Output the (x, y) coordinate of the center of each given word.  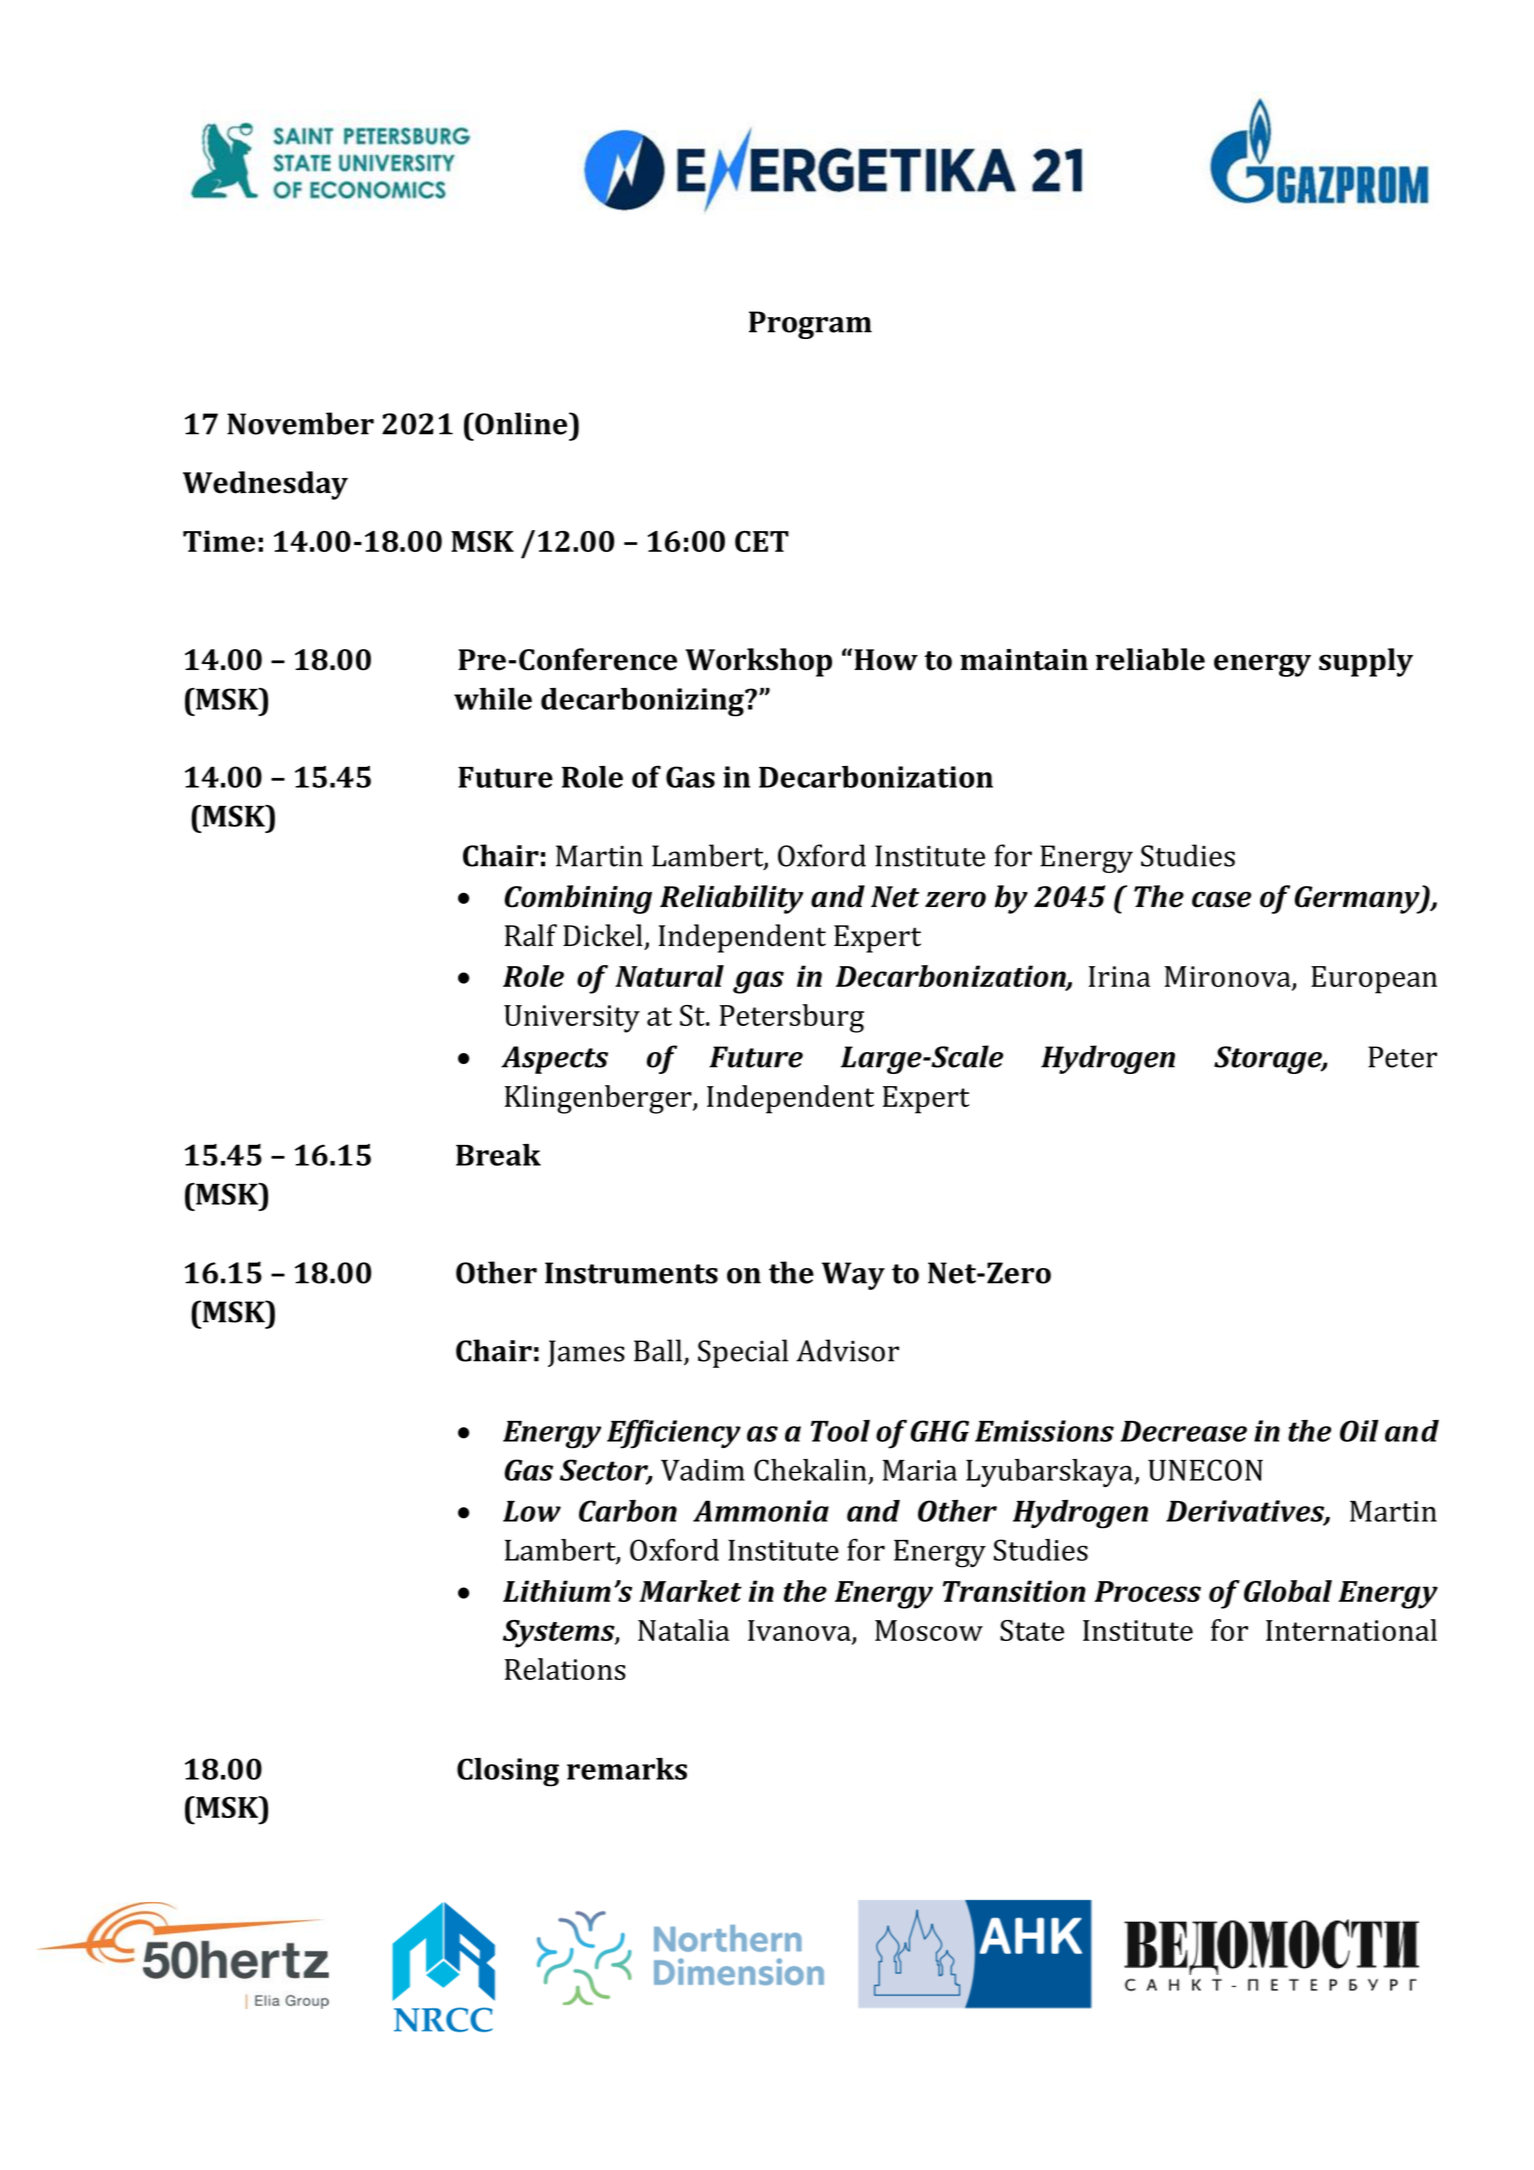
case (1221, 899)
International (1351, 1630)
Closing (508, 1772)
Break (498, 1155)
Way (853, 1276)
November (300, 423)
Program (810, 325)
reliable (1150, 659)
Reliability (731, 899)
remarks (627, 1769)
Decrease (1183, 1431)
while (493, 699)
